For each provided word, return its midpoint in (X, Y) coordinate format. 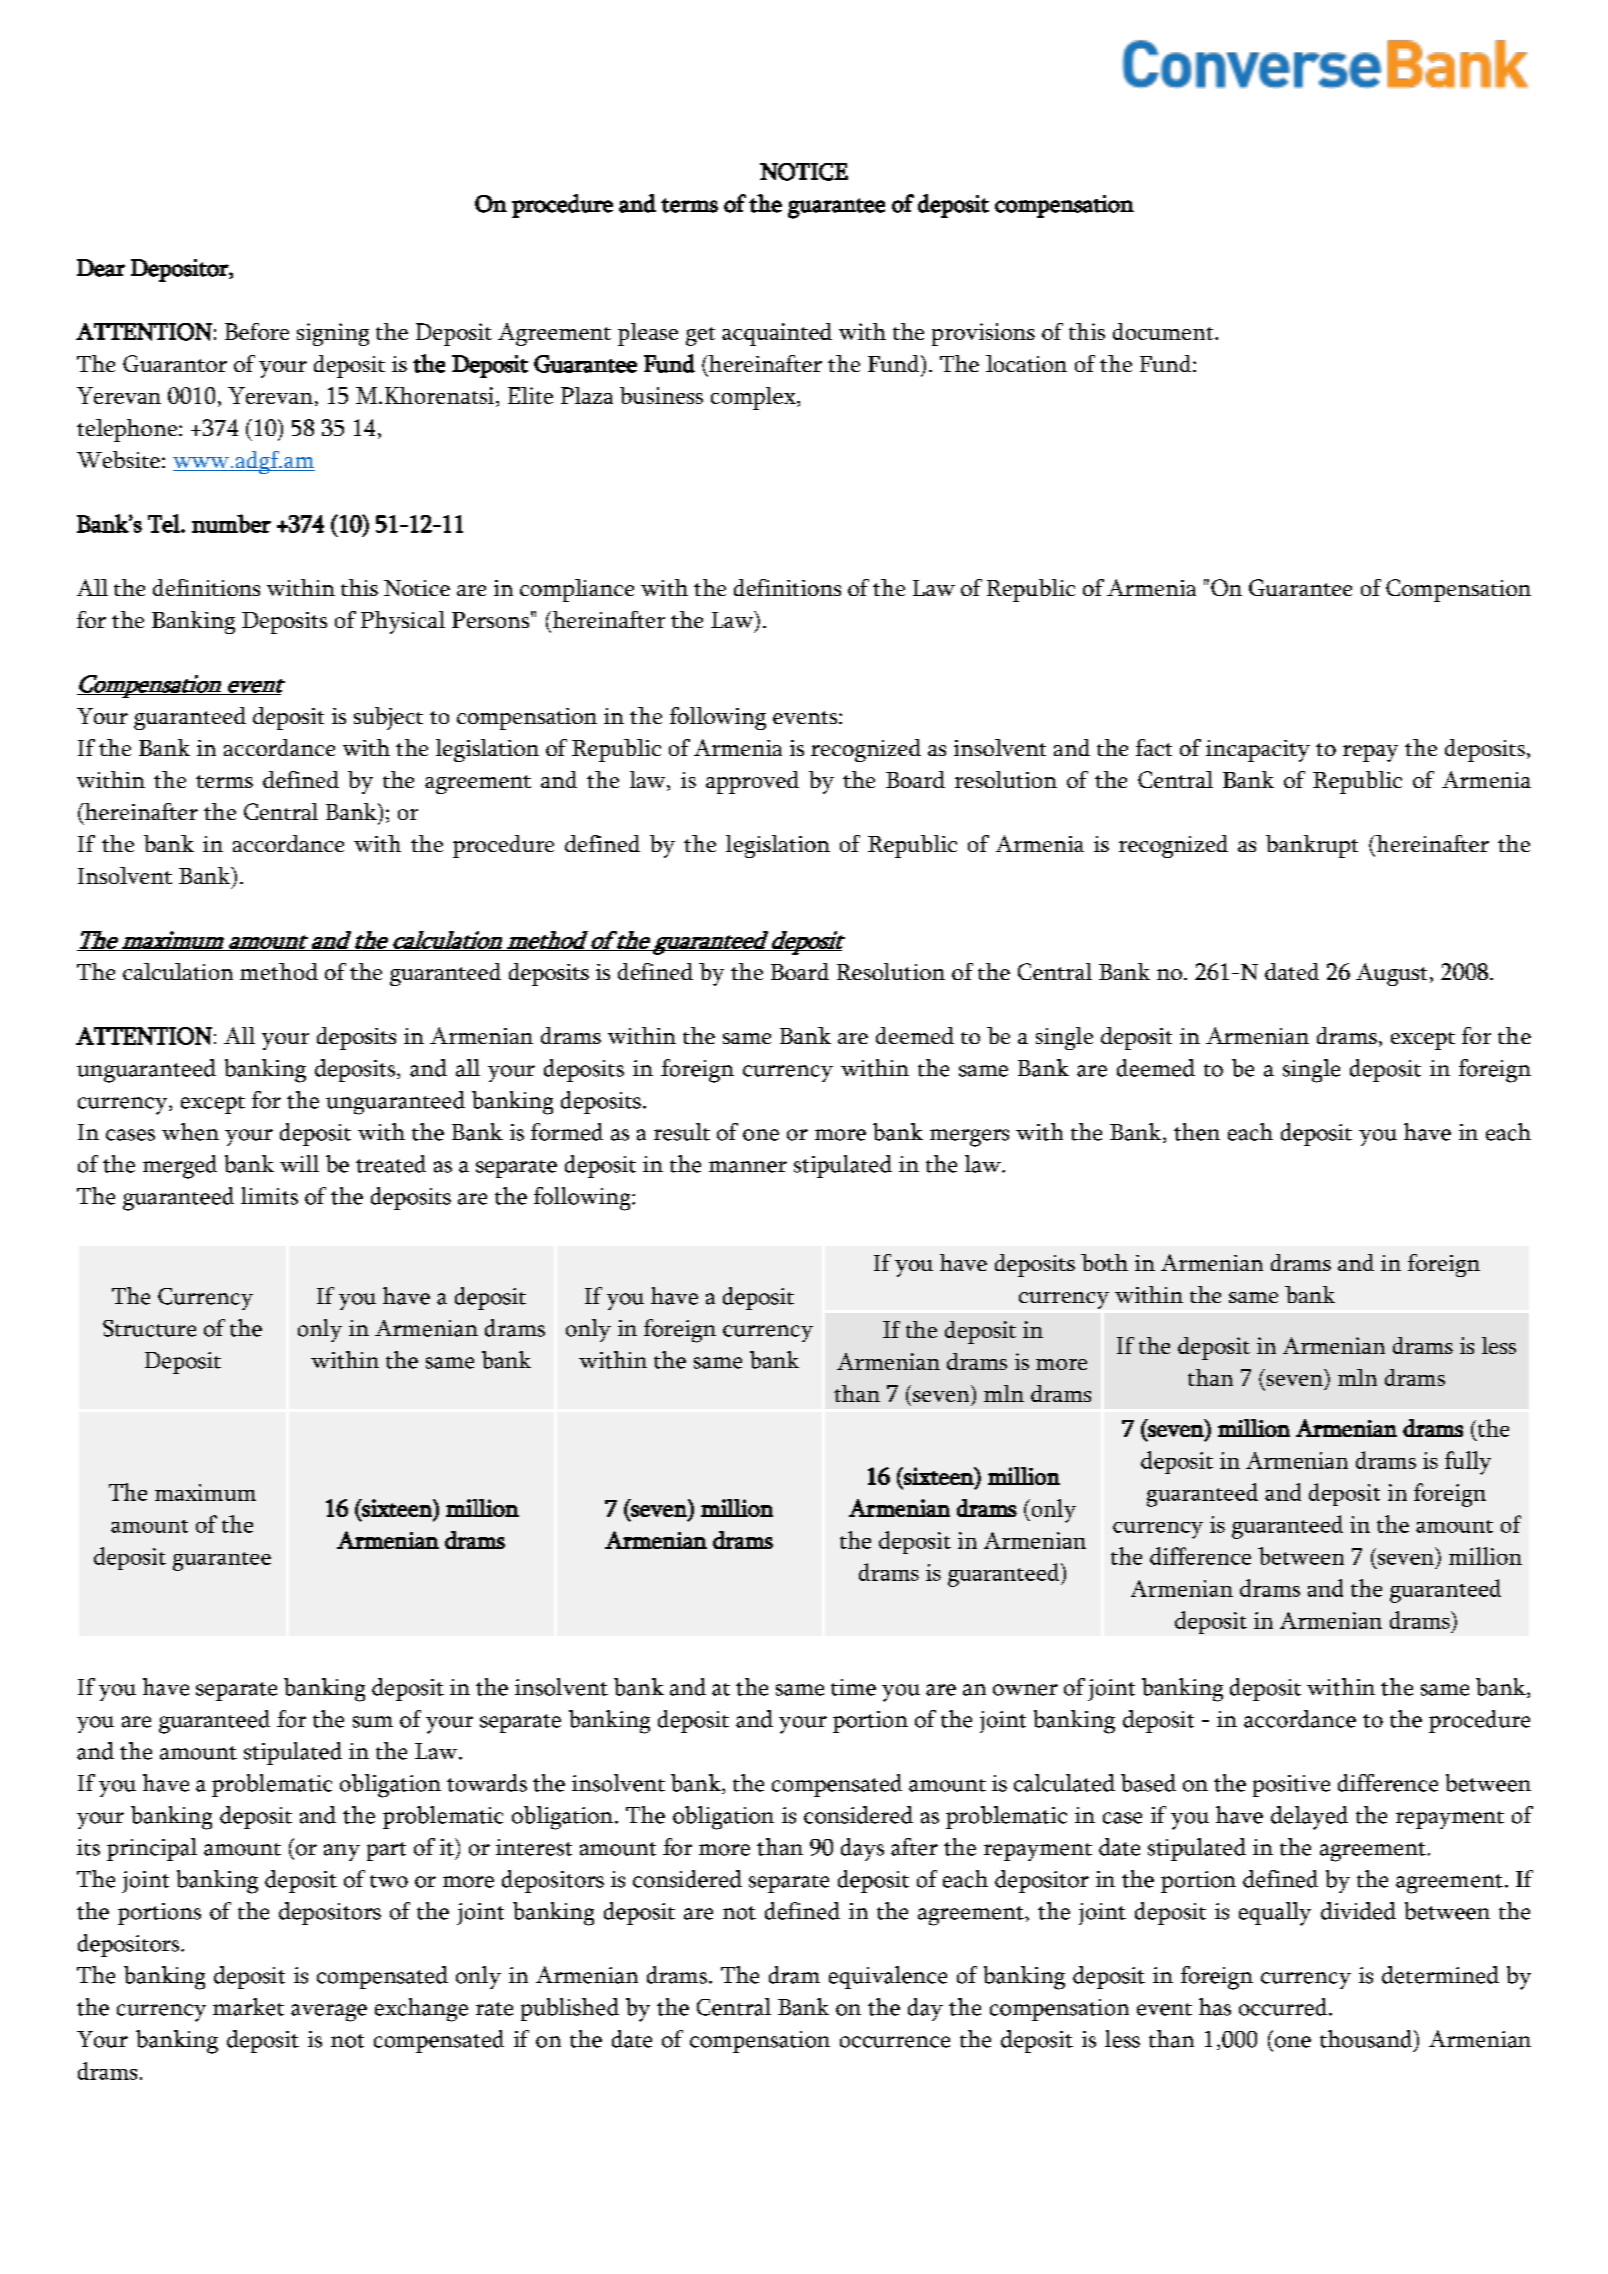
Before (257, 331)
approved (752, 782)
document (1164, 331)
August (1391, 974)
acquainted (777, 334)
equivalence (888, 1977)
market (248, 2007)
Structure (149, 1328)
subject (388, 718)
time (853, 1687)
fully (1468, 1463)
